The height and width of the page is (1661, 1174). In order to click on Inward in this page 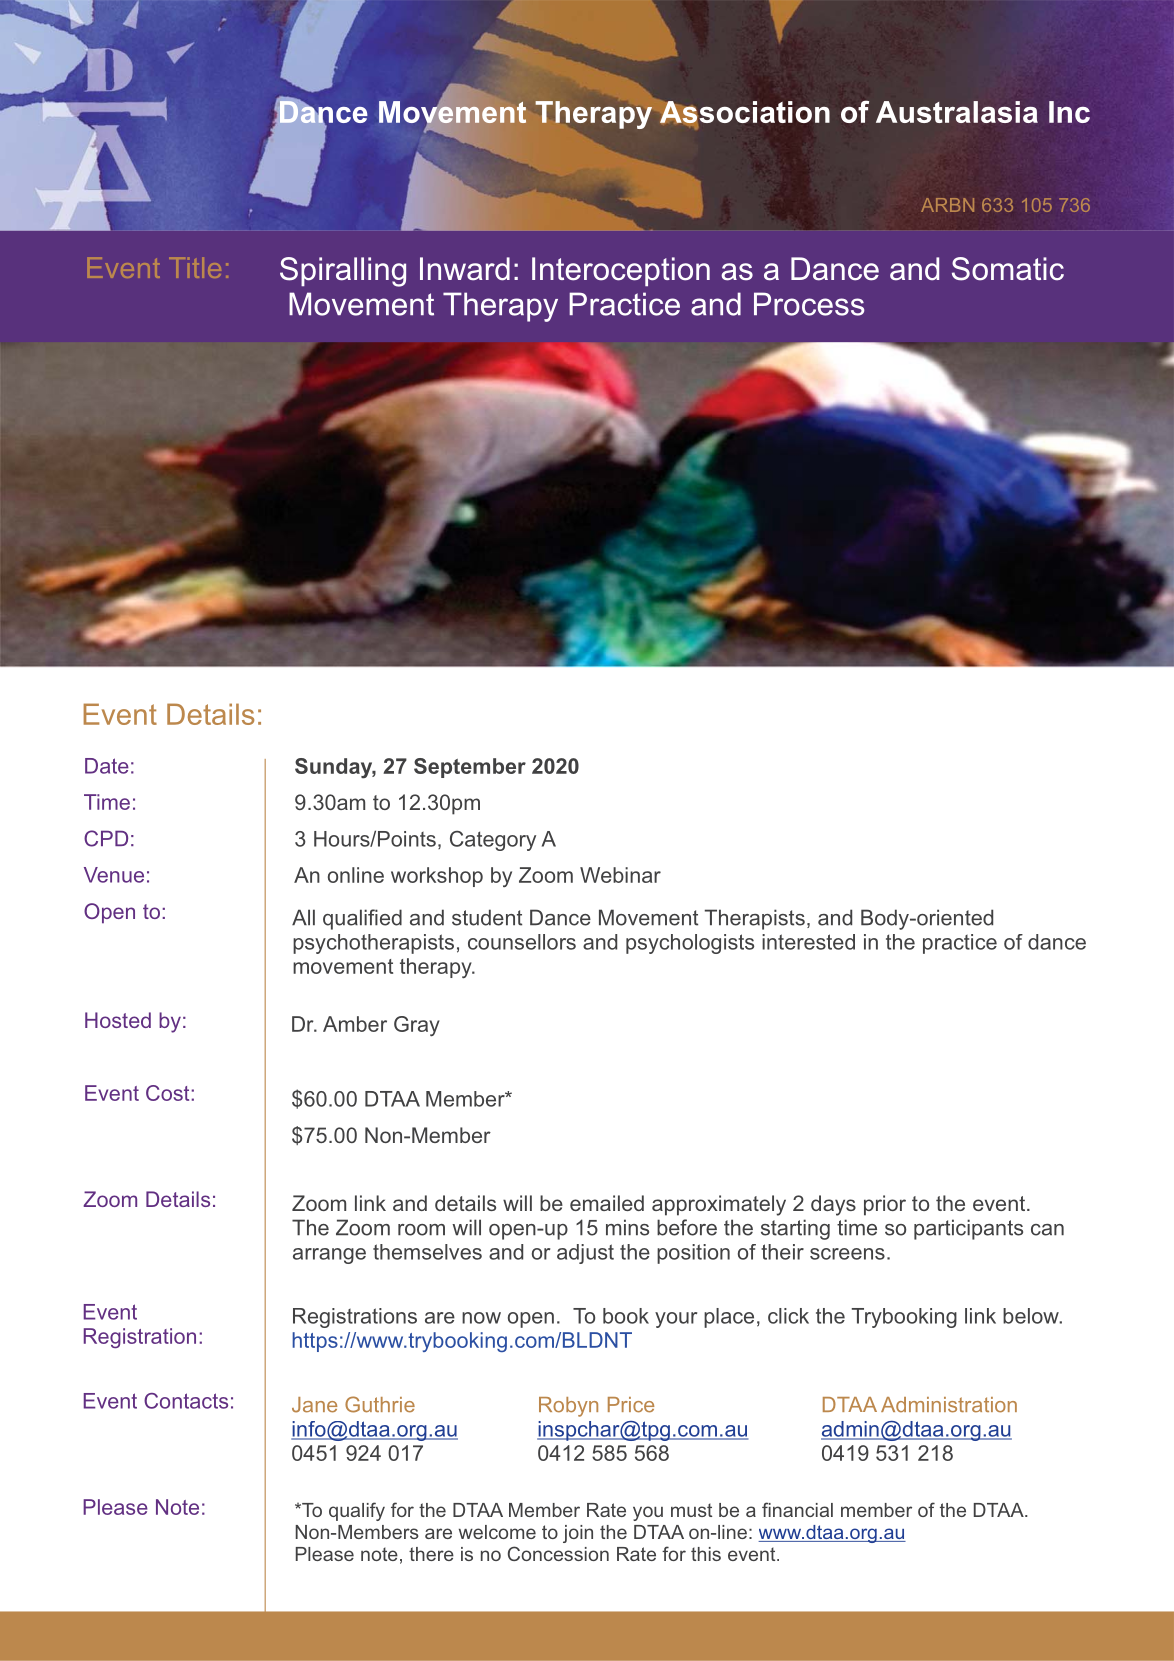, I will do `click(465, 269)`.
